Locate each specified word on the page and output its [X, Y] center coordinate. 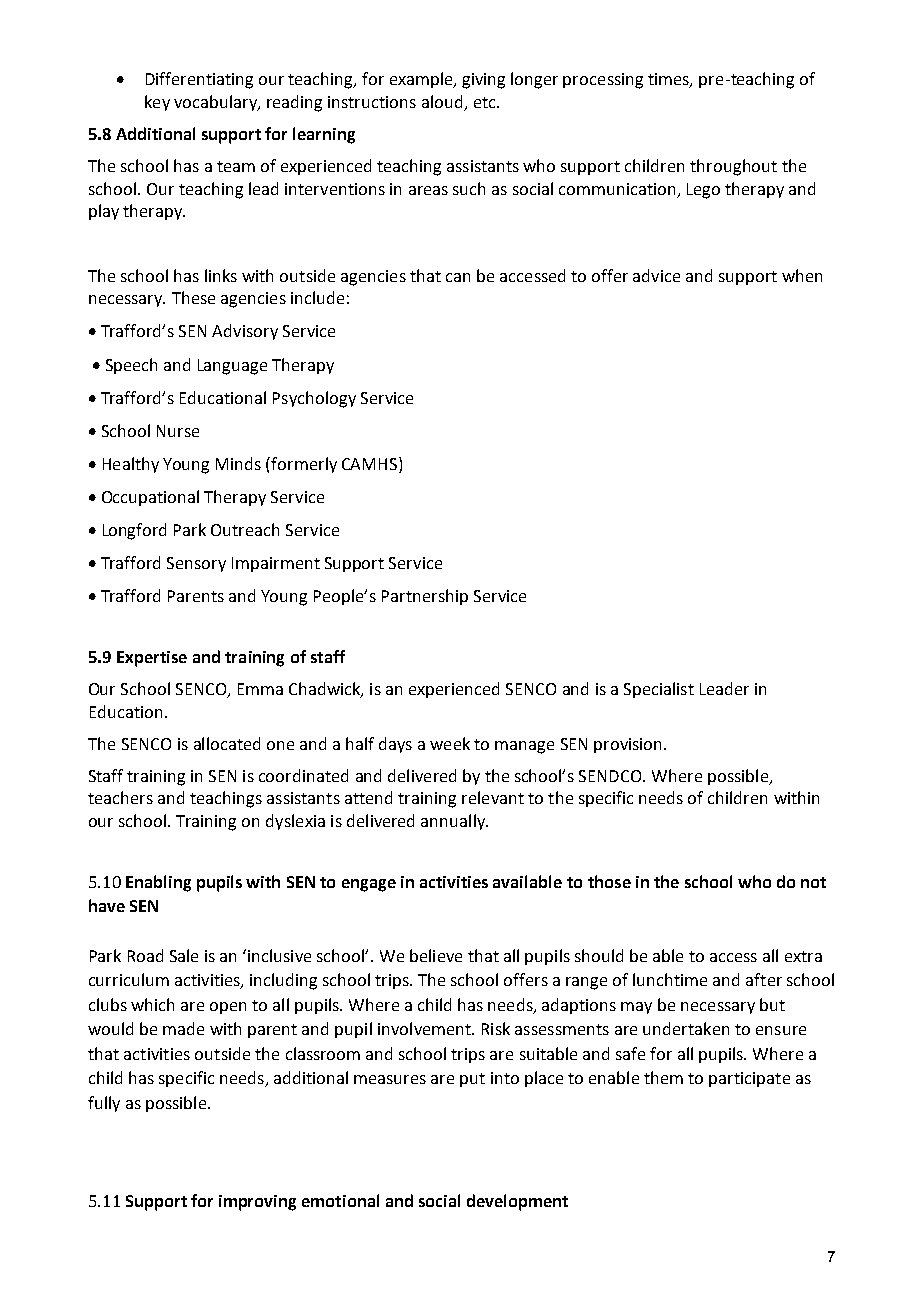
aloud [442, 101]
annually [454, 822]
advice [656, 275]
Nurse [178, 431]
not [813, 882]
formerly [304, 465]
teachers [120, 797]
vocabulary [216, 103]
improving [257, 1203]
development [517, 1202]
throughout [733, 167]
